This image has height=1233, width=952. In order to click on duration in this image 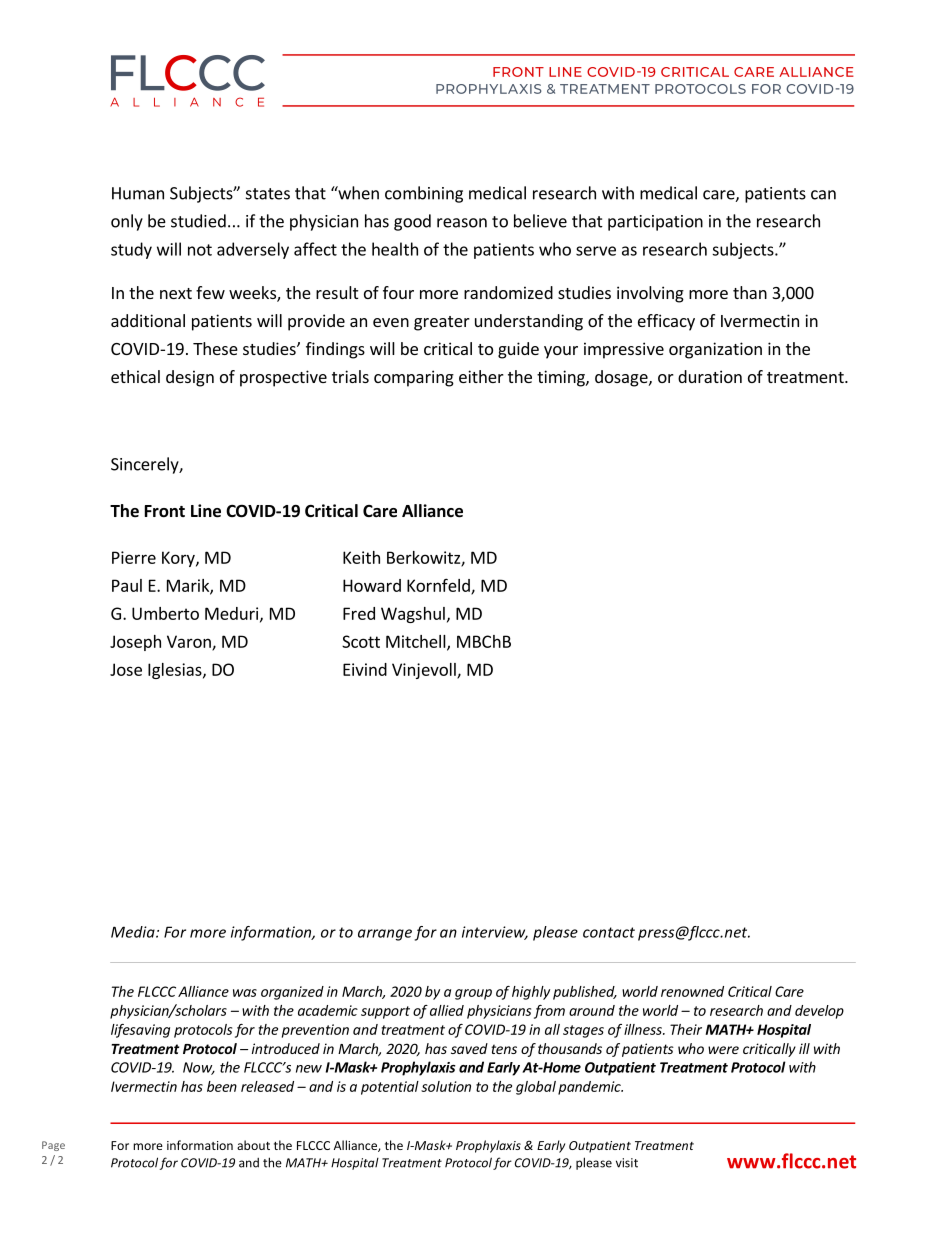, I will do `click(710, 376)`.
